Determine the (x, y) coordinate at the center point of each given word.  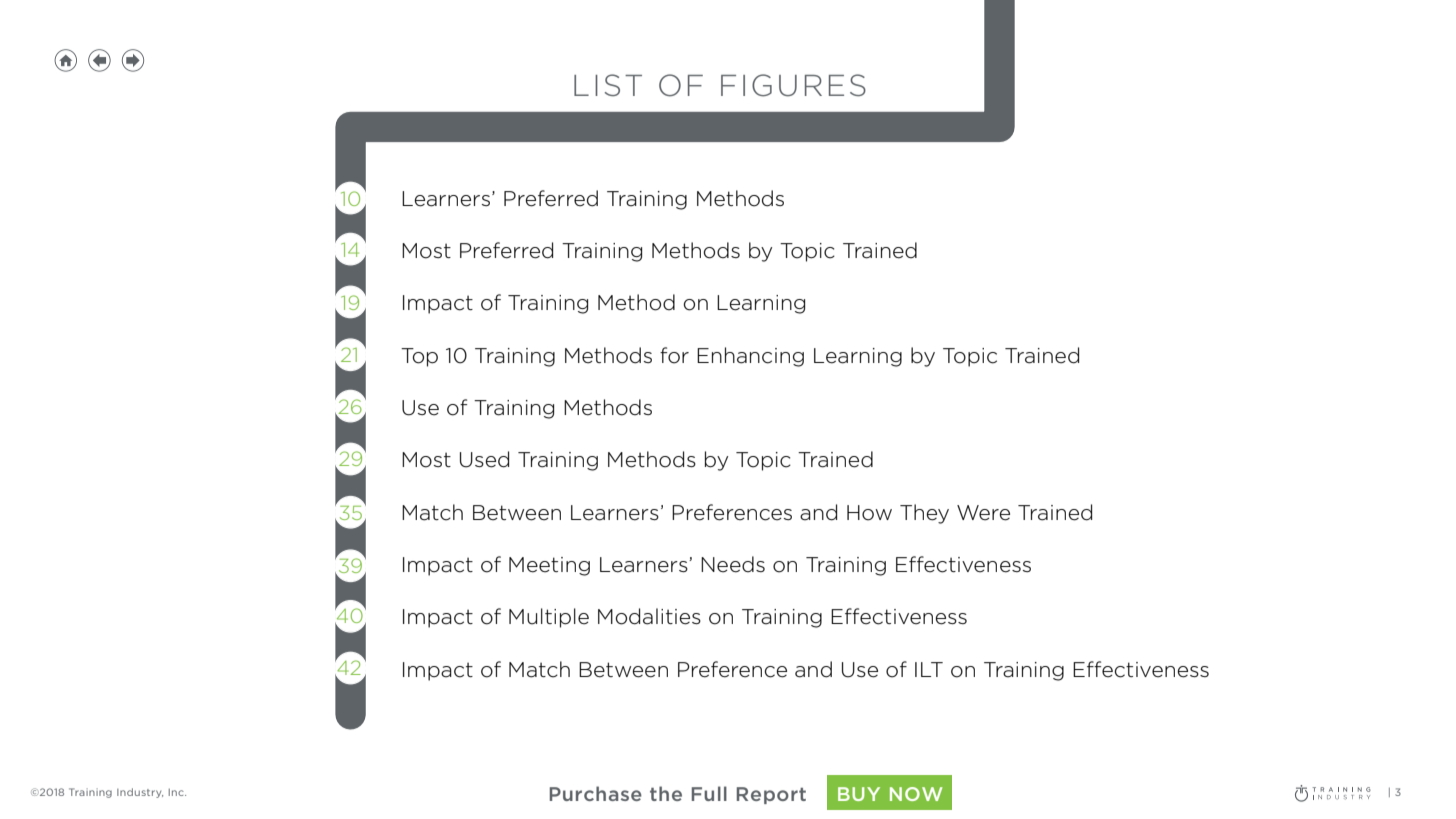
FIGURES (793, 85)
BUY (859, 794)
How (869, 513)
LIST (608, 85)
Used (484, 459)
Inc (177, 792)
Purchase (596, 793)
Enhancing (750, 357)
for (674, 355)
